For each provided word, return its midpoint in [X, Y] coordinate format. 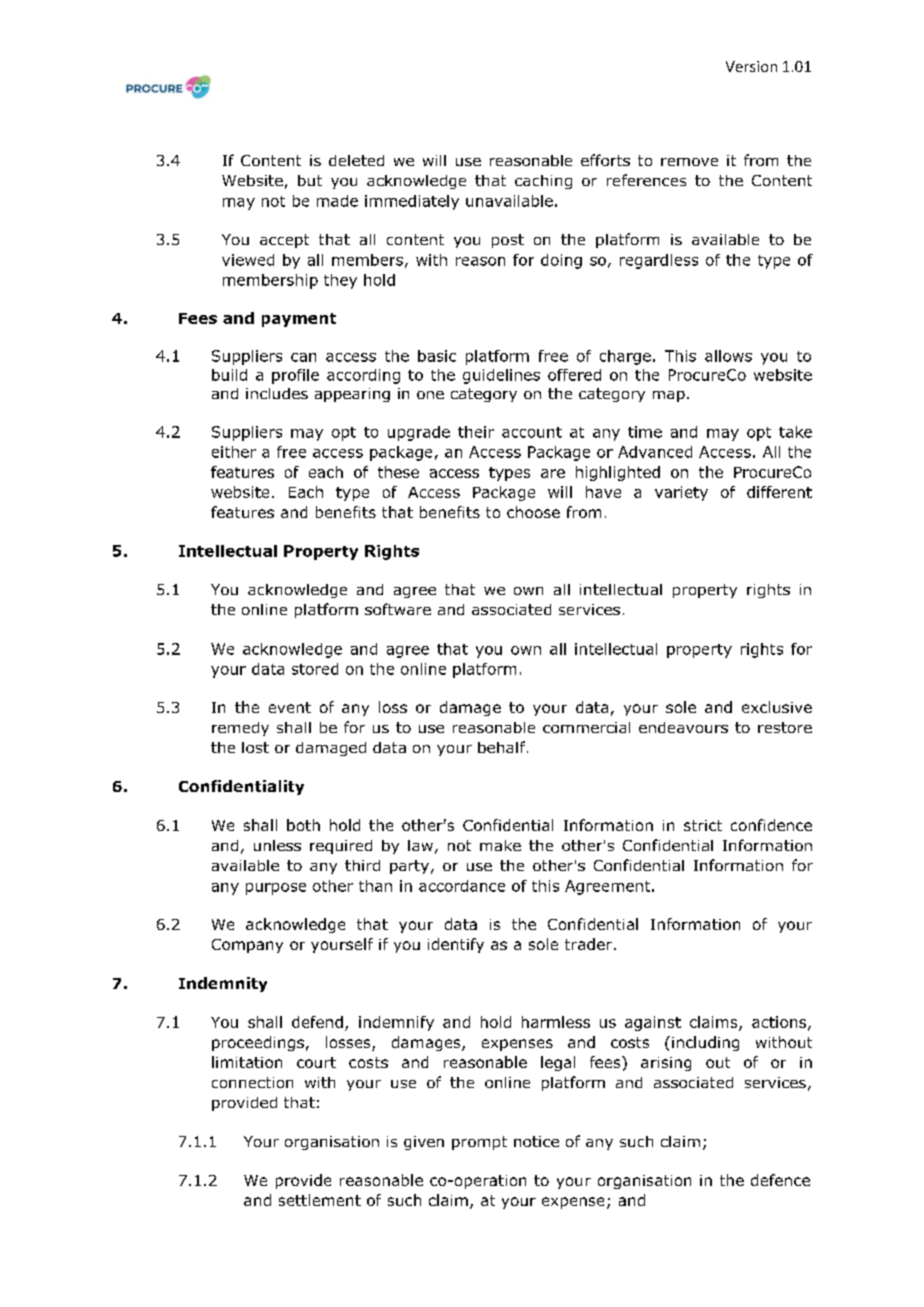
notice [536, 1141]
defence [780, 1180]
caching [543, 182]
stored [315, 669]
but [310, 180]
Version [751, 66]
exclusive [777, 707]
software [398, 609]
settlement [320, 1200]
